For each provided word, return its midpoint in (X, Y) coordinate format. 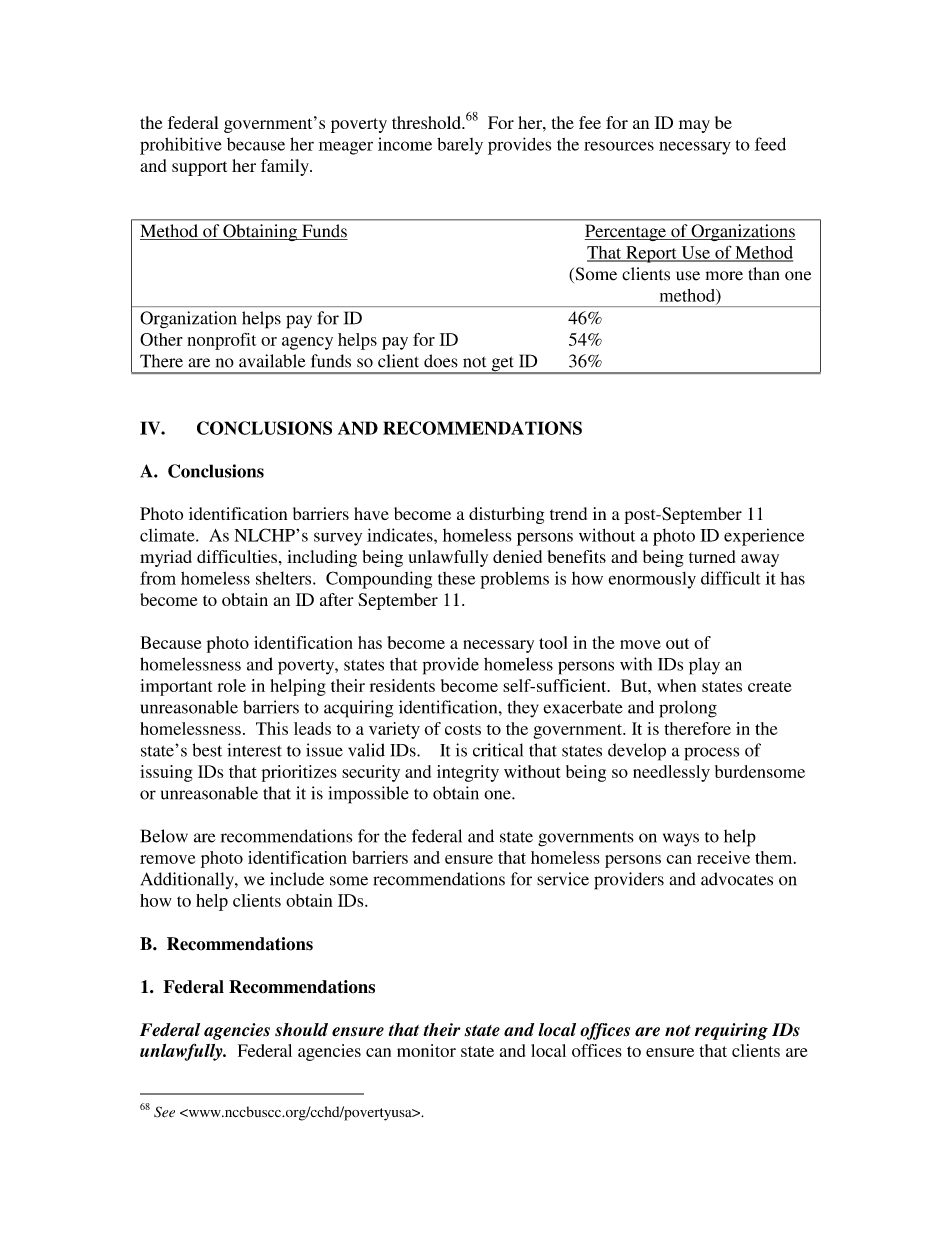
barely (460, 146)
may (694, 126)
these (456, 578)
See (164, 1112)
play (704, 666)
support (199, 168)
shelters (285, 578)
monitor (426, 1050)
